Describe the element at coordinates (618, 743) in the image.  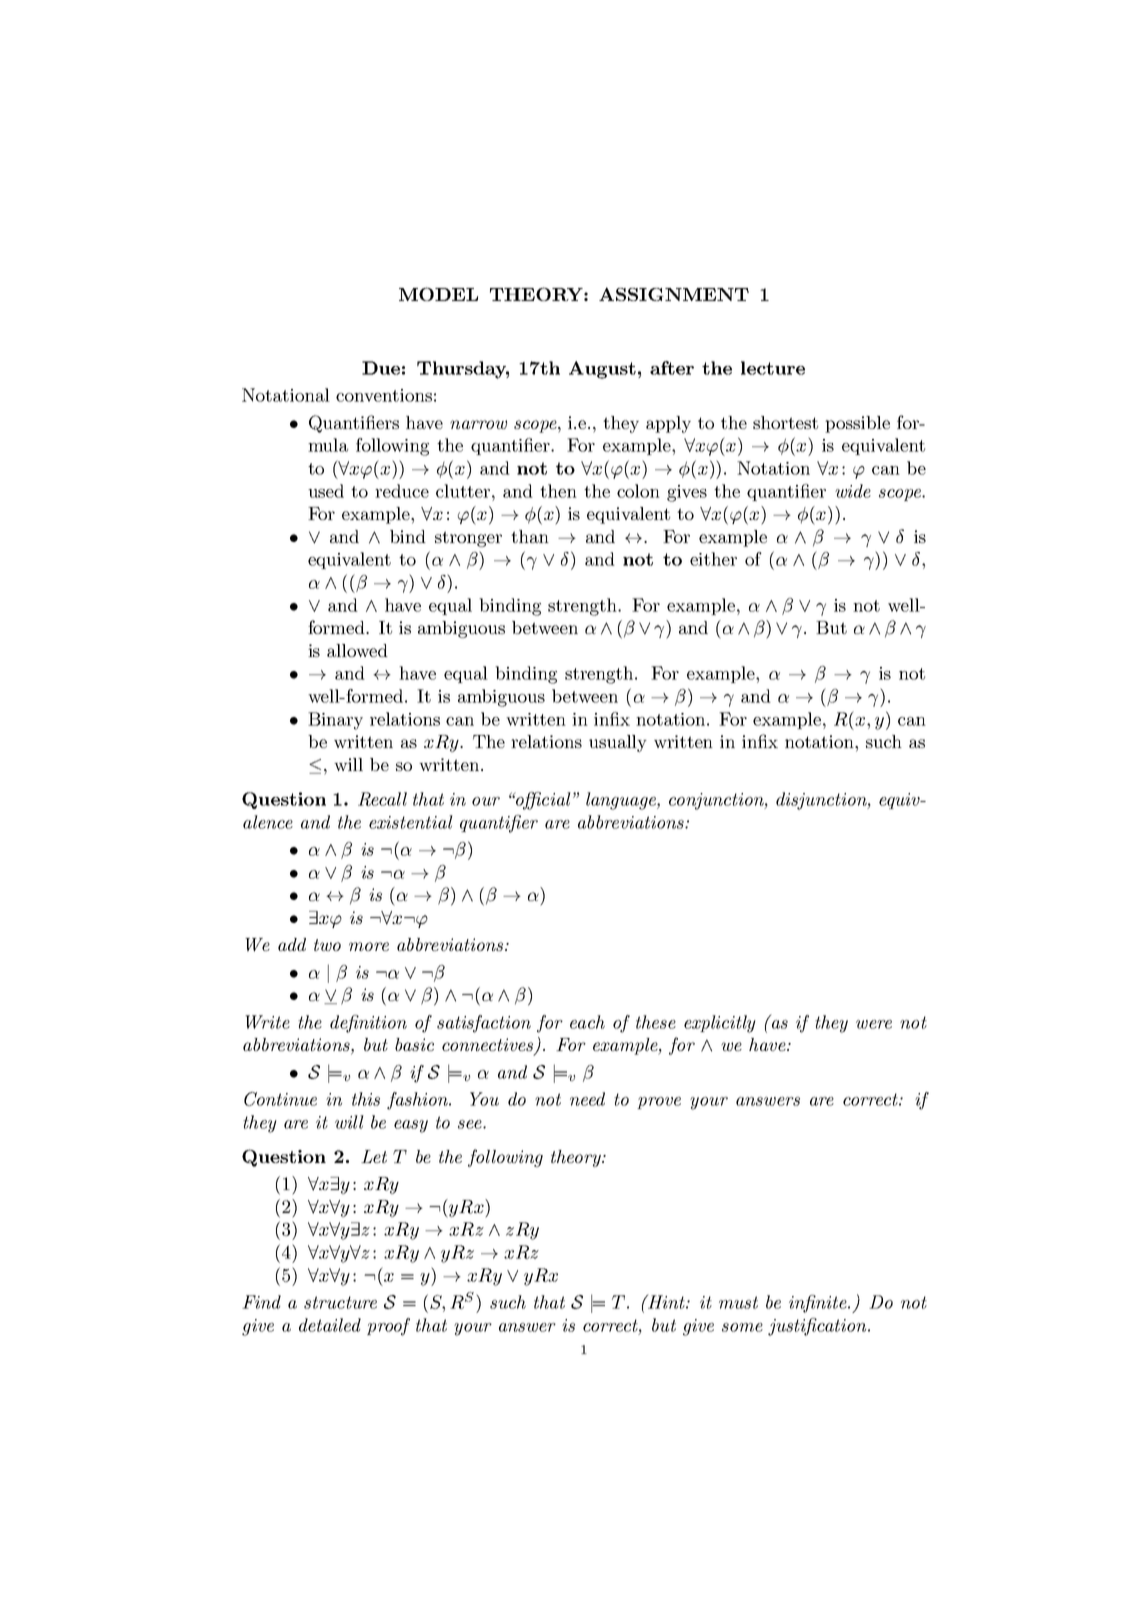
I see `usually` at that location.
